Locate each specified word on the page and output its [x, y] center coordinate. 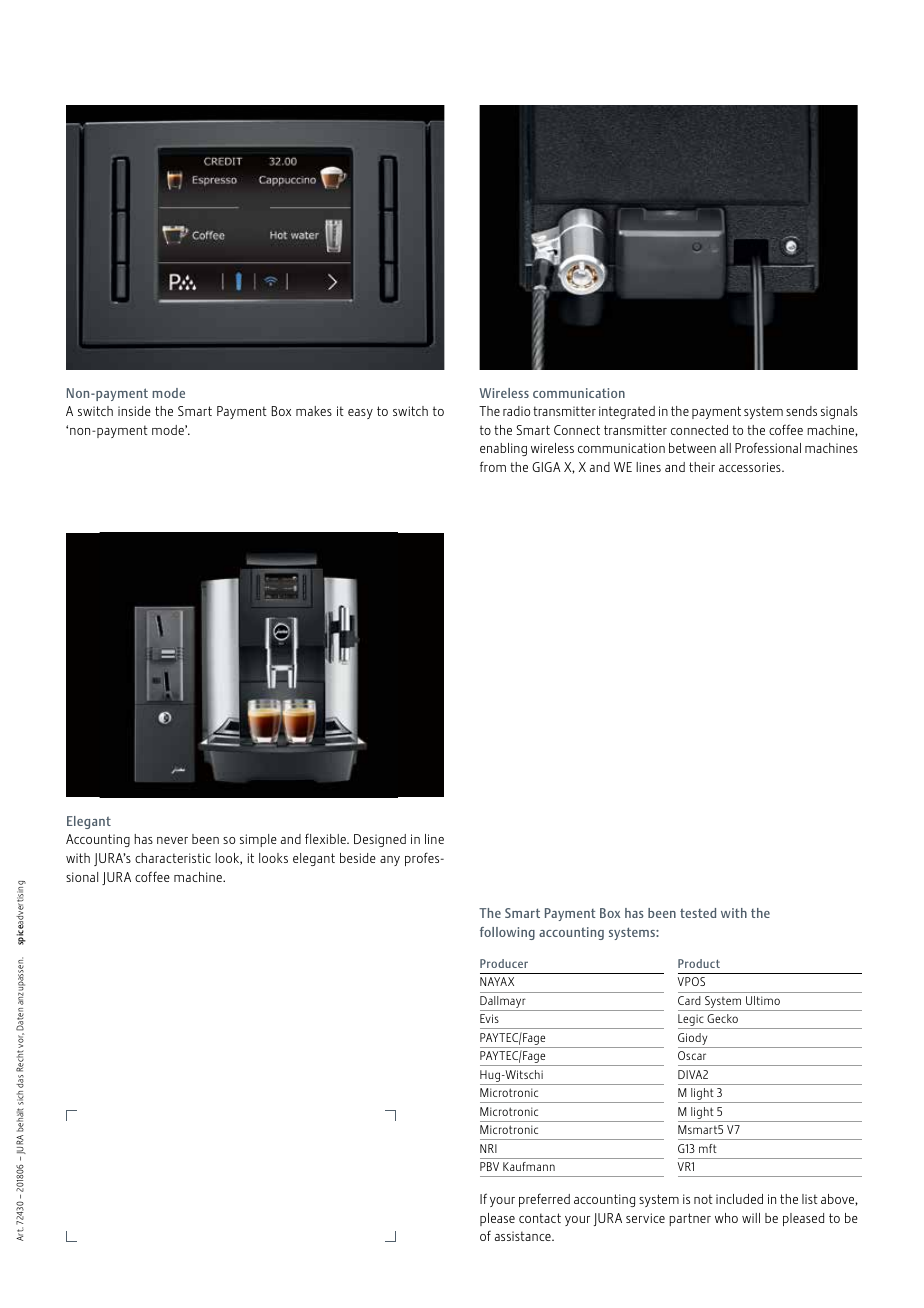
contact [540, 1218]
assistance [524, 1236]
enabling [503, 449]
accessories [751, 467]
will [751, 1218]
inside [134, 411]
